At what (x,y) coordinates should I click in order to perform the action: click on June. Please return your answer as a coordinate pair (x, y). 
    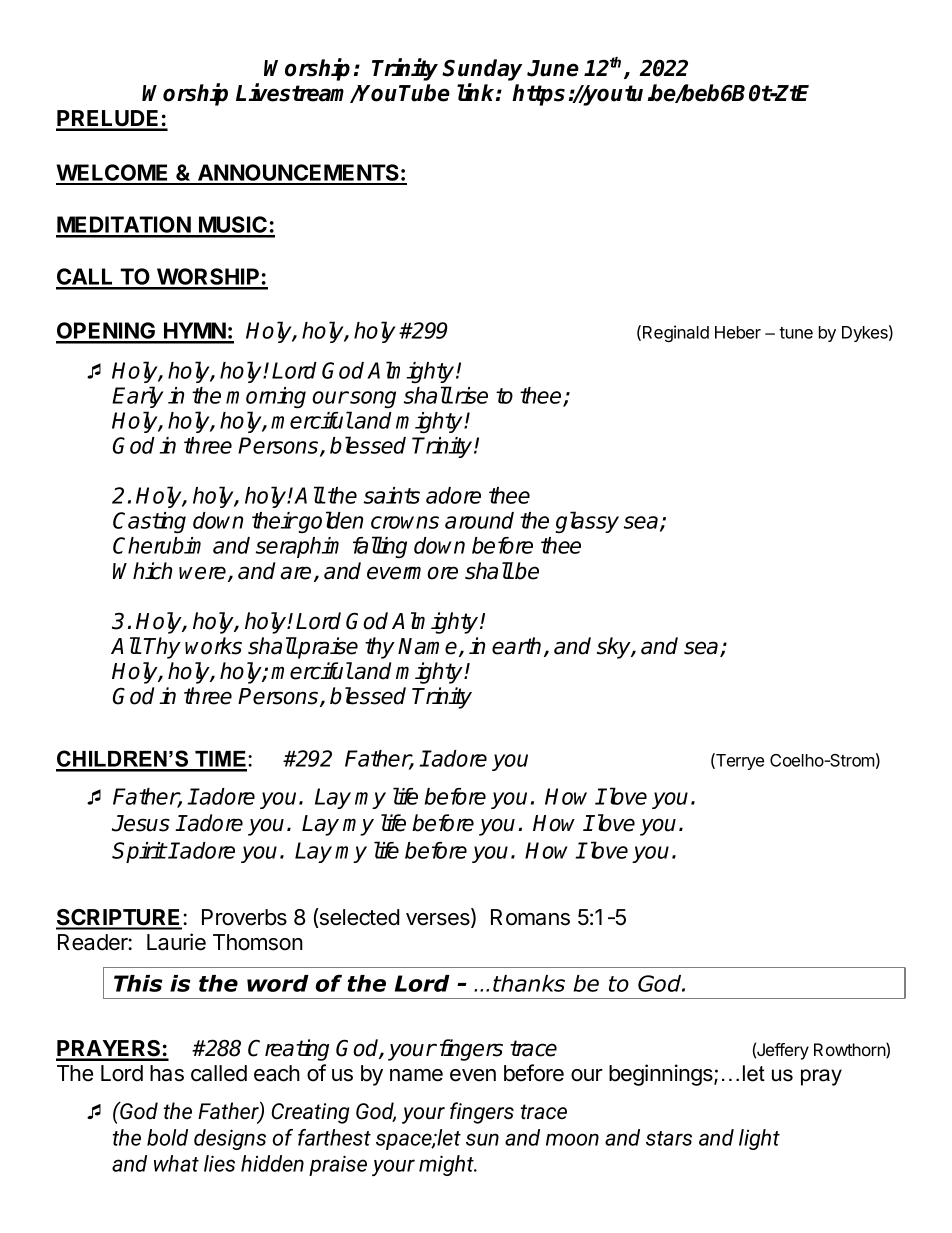
    Looking at the image, I should click on (553, 68).
